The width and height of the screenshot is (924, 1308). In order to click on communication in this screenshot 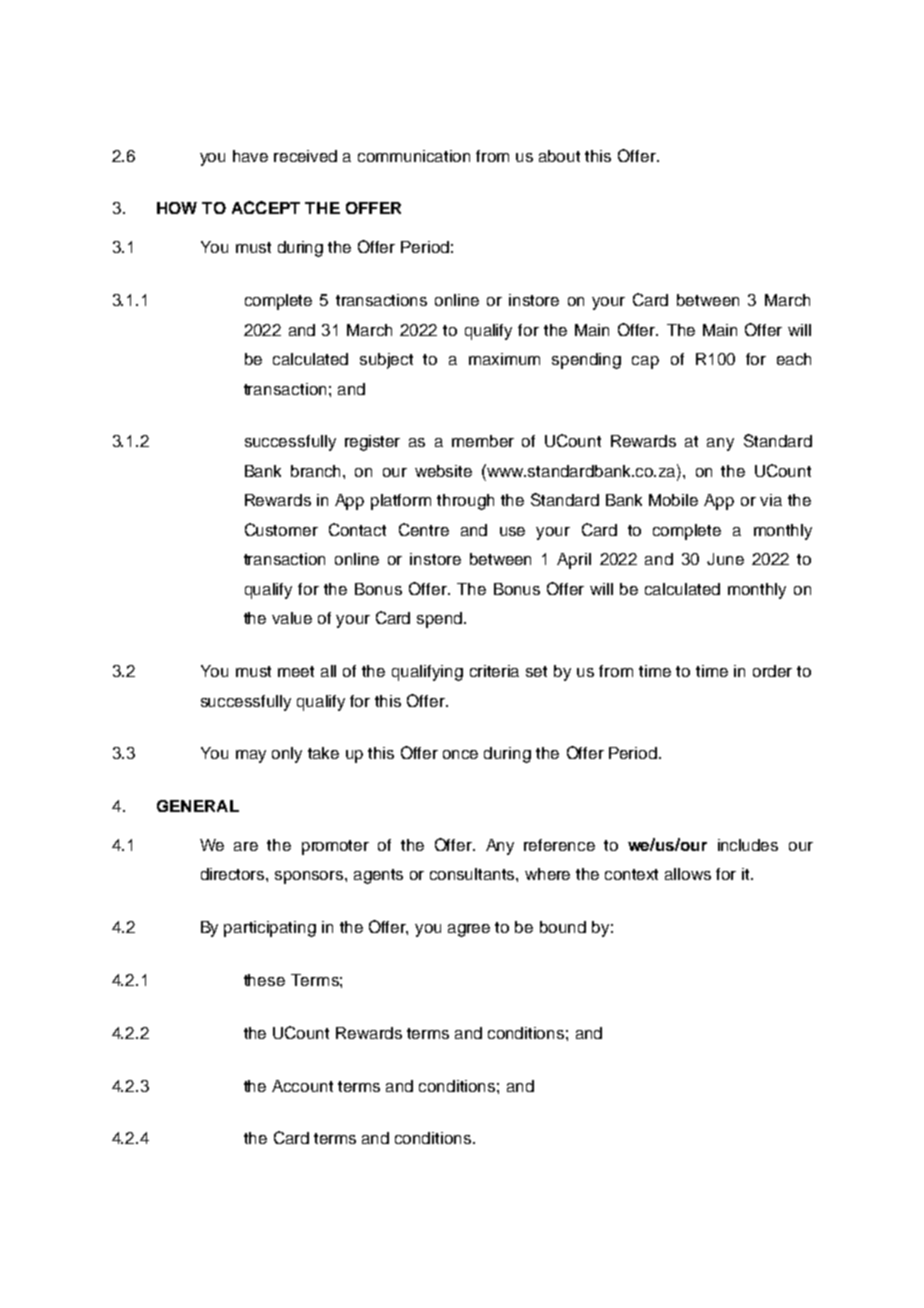, I will do `click(414, 156)`.
